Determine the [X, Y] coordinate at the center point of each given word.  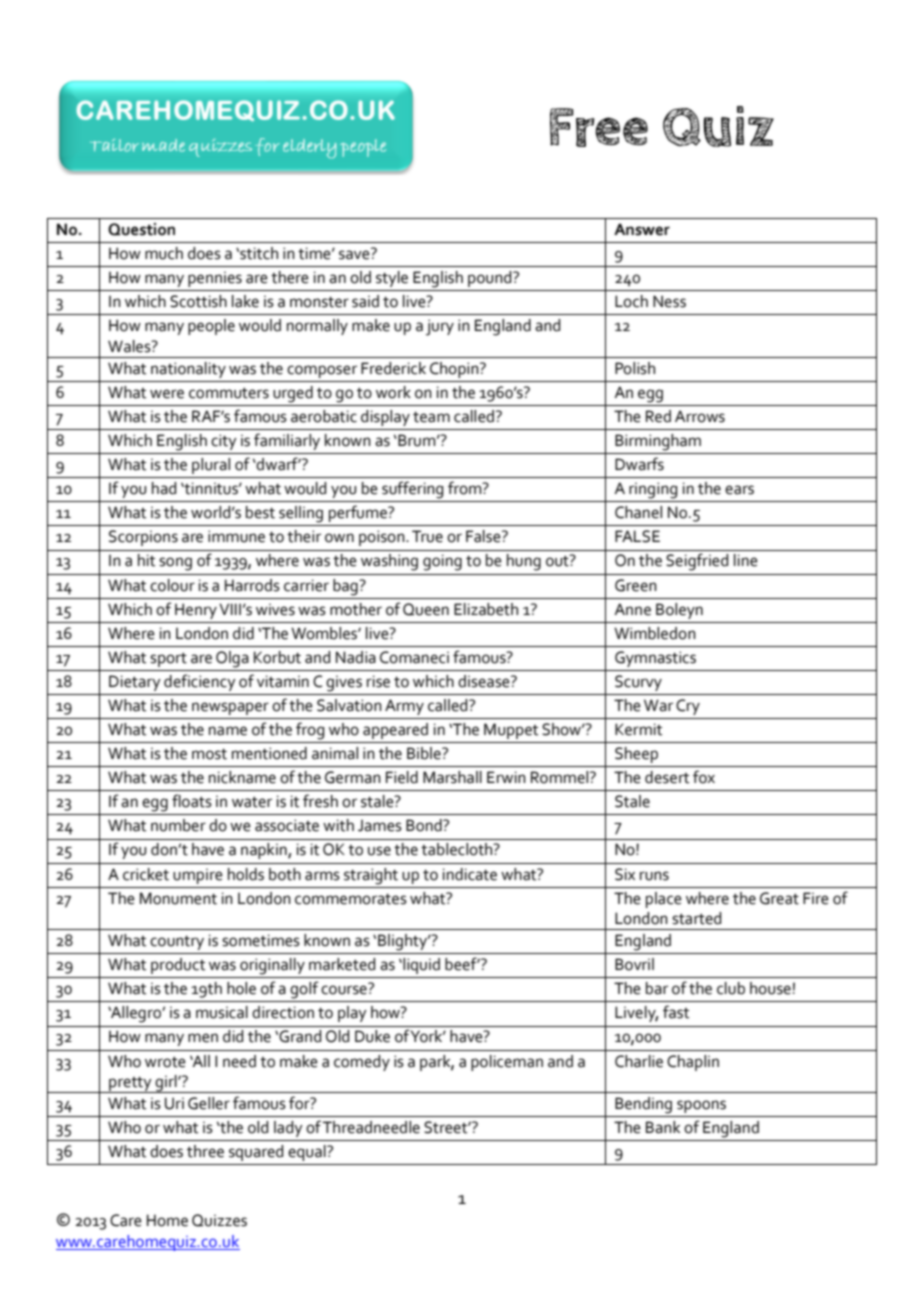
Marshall [452, 777]
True [427, 536]
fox [704, 777]
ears [739, 490]
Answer [642, 229]
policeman [507, 1063]
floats [192, 801]
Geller [209, 1103]
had [164, 488]
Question [141, 229]
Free [599, 127]
